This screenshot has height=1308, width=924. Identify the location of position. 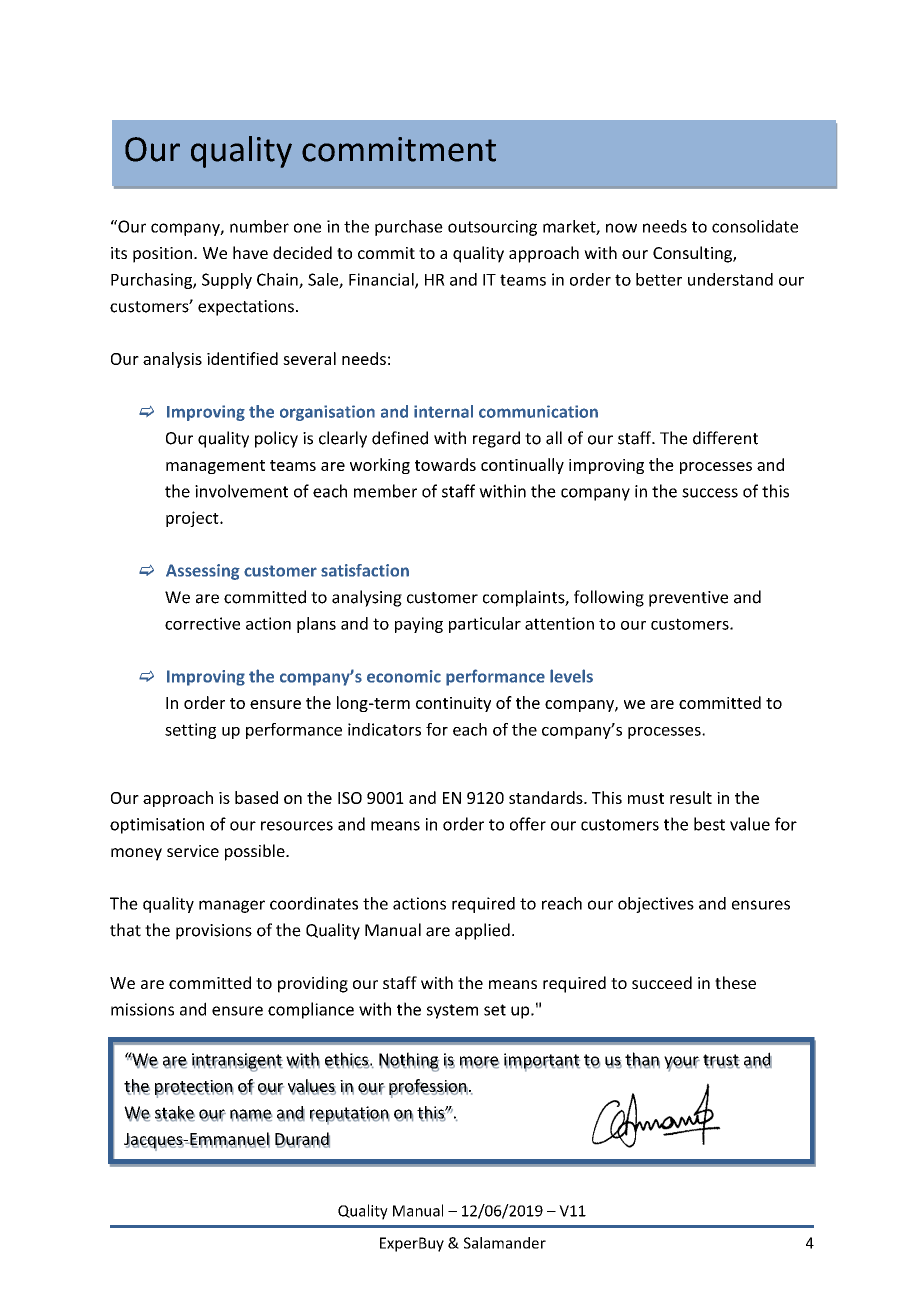
(162, 255).
